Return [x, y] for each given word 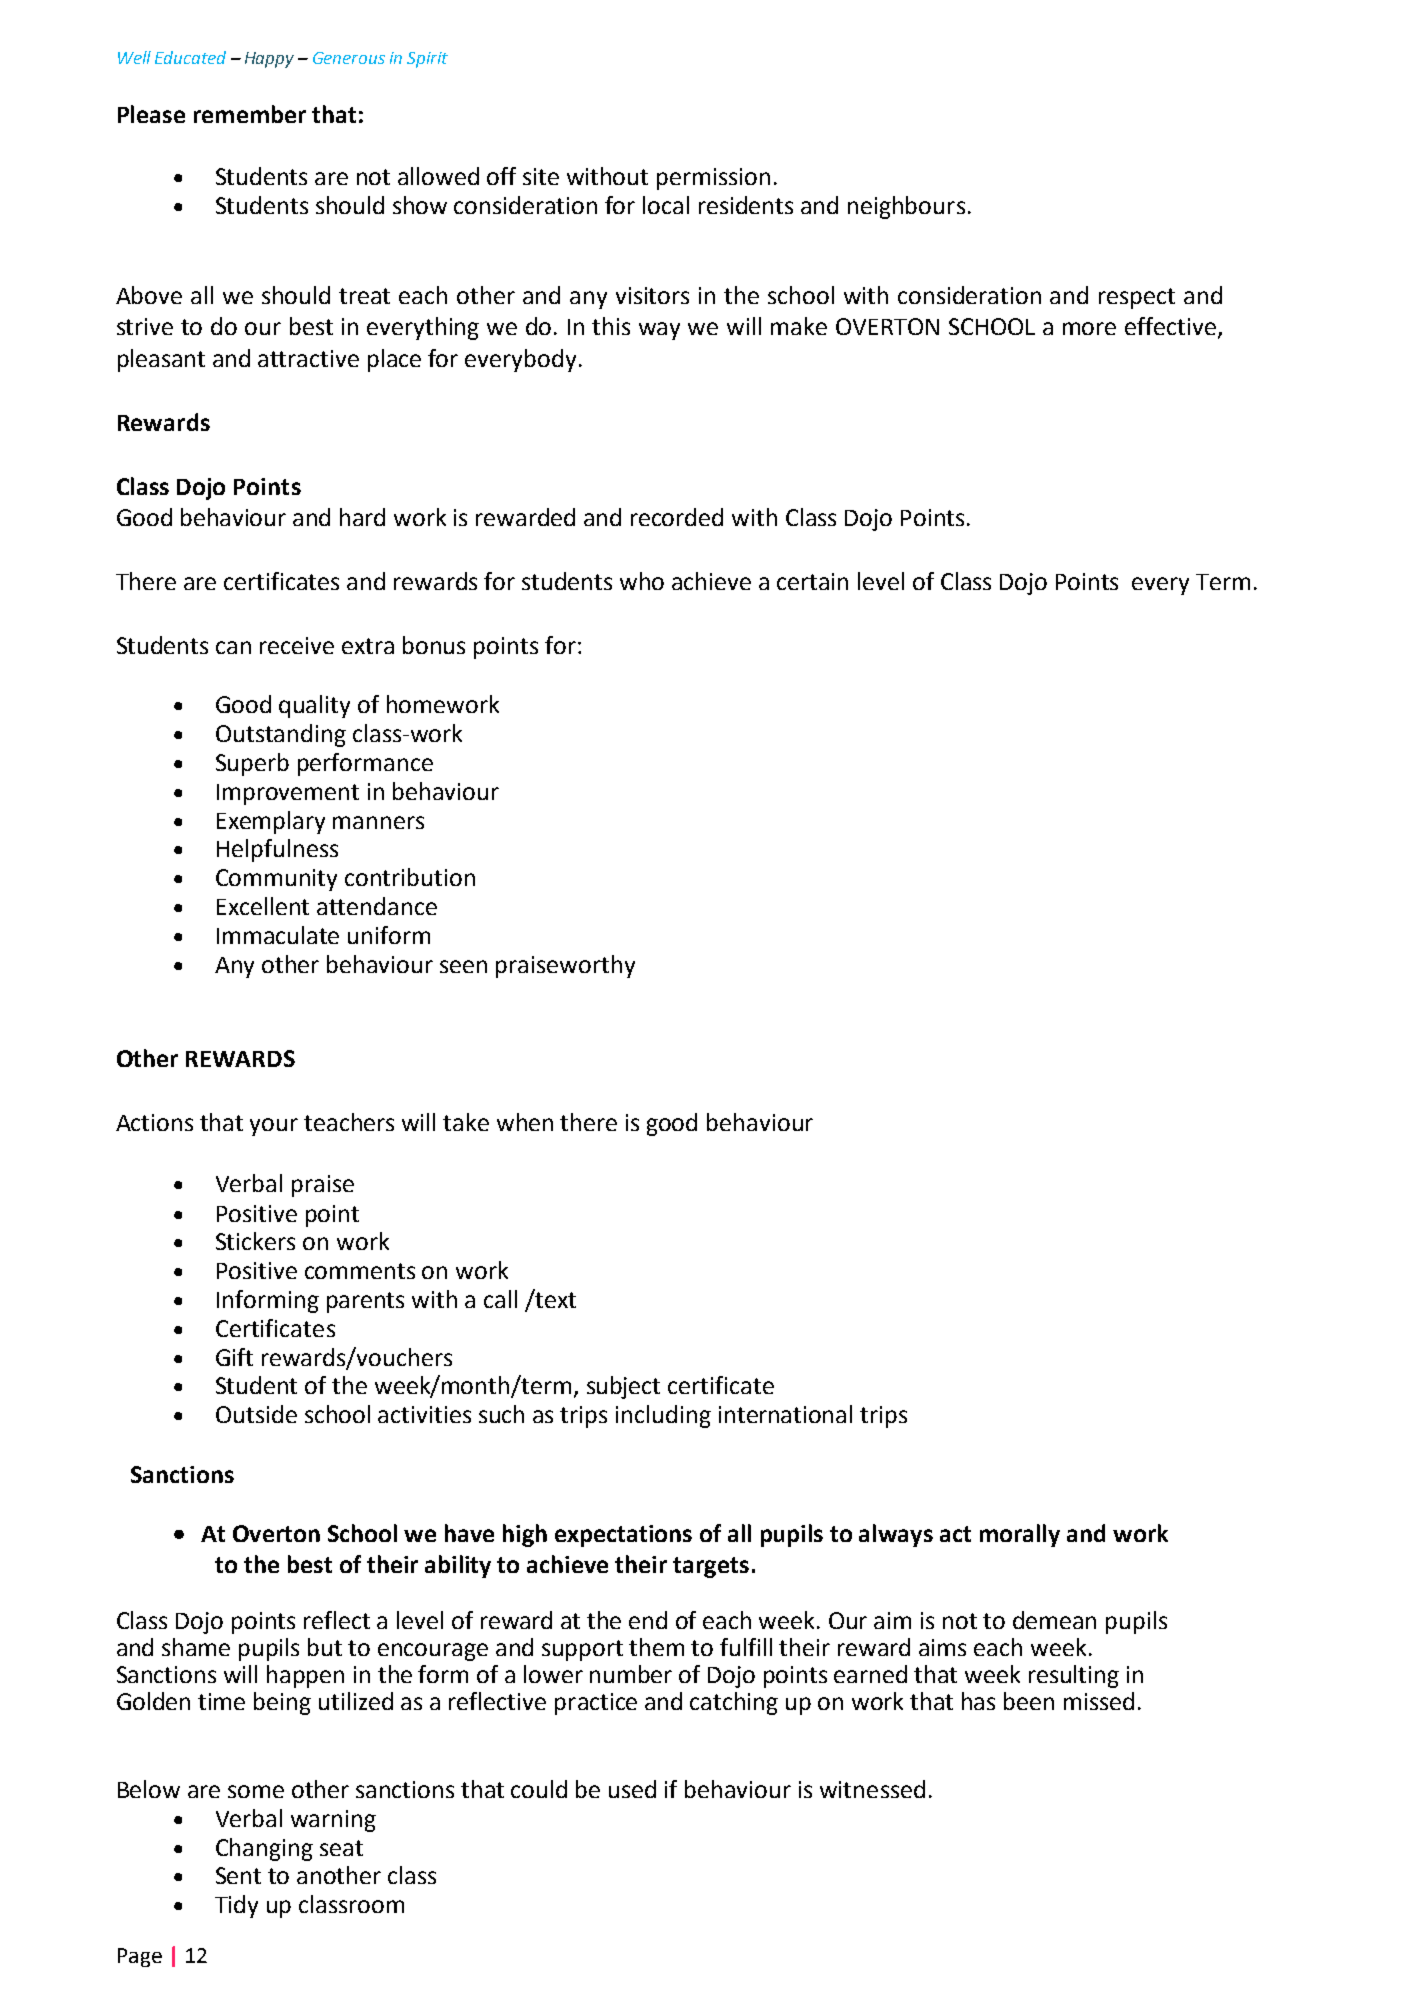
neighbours [906, 207]
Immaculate [278, 935]
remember [250, 114]
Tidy [236, 1906]
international [785, 1414]
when [525, 1122]
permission [713, 179]
